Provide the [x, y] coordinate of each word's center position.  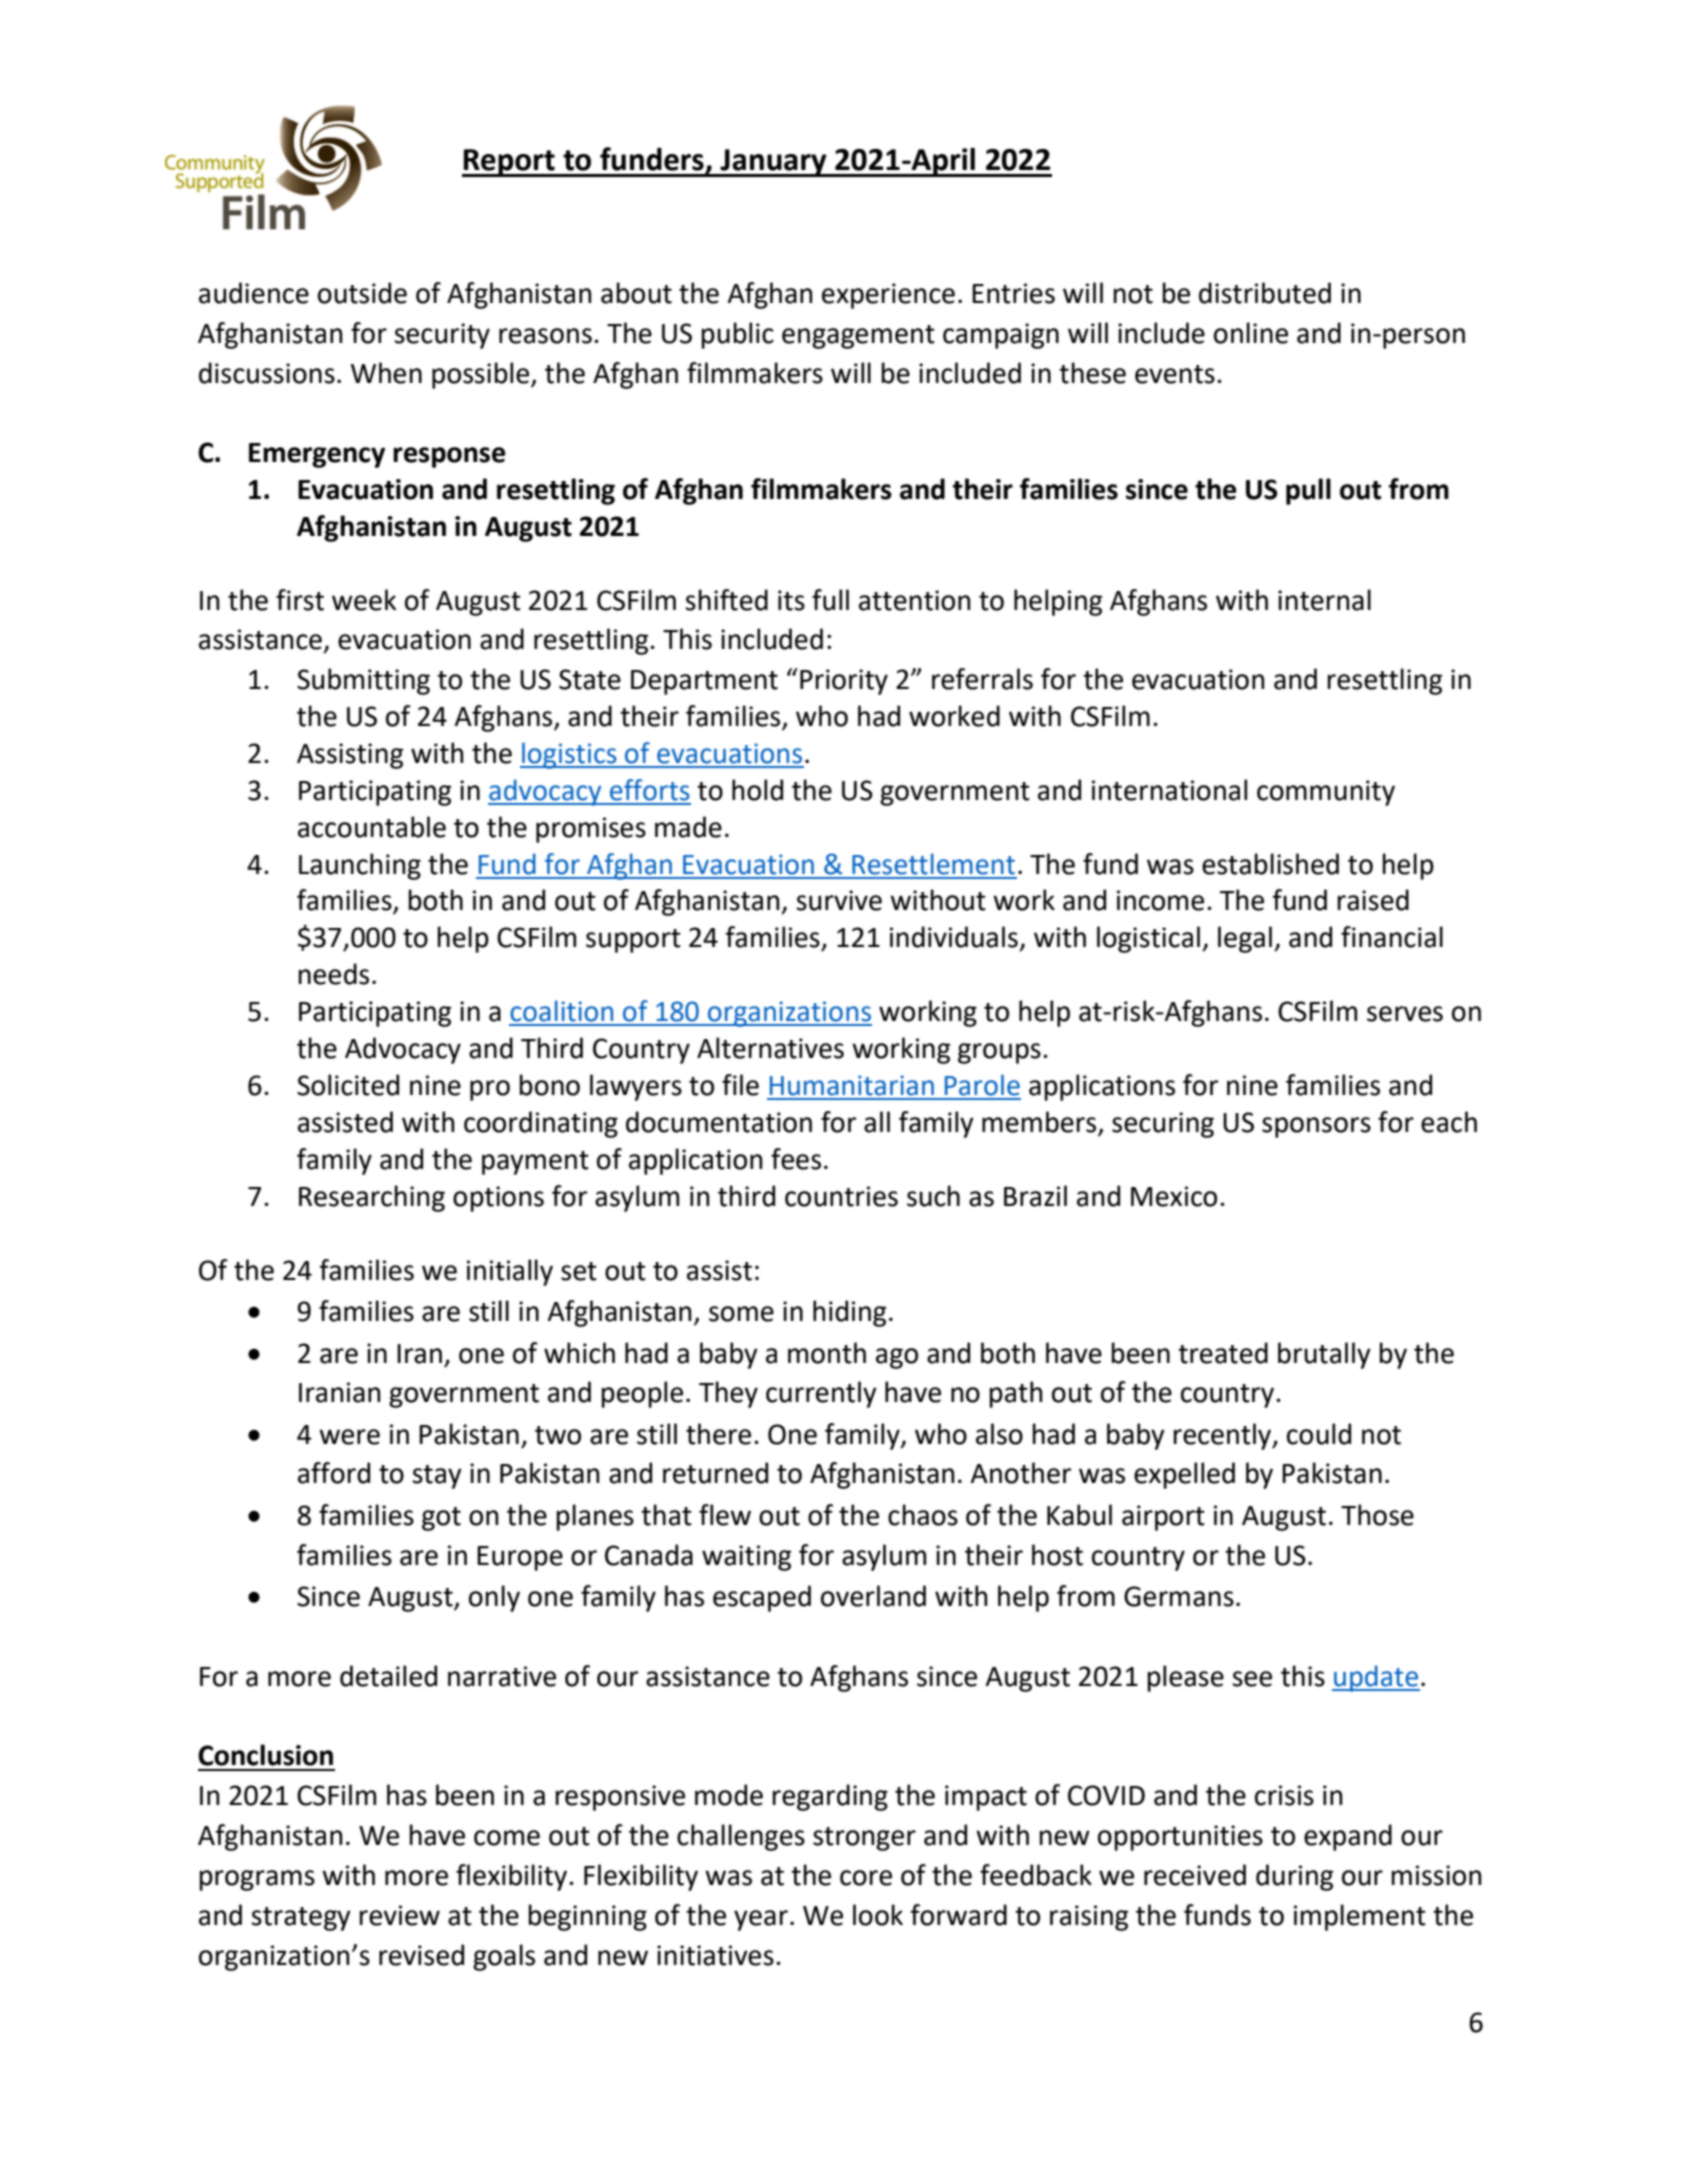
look [878, 1915]
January [774, 163]
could [1319, 1434]
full [830, 600]
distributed [1265, 293]
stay [437, 1477]
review [399, 1915]
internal [1324, 600]
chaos [923, 1515]
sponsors [1316, 1127]
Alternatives [770, 1048]
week [364, 600]
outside [362, 293]
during [1294, 1877]
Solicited [348, 1085]
